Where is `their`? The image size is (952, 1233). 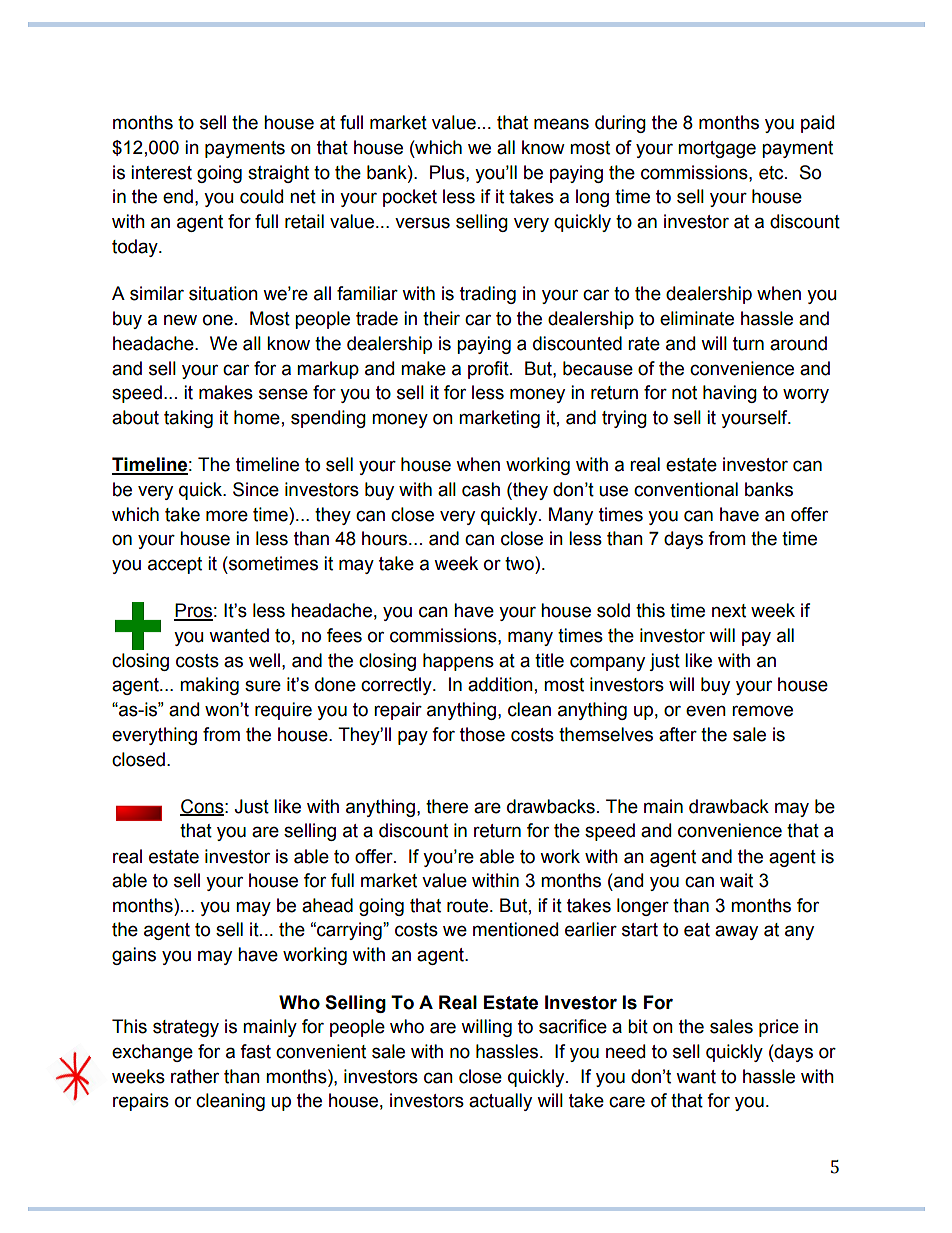
their is located at coordinates (441, 318).
